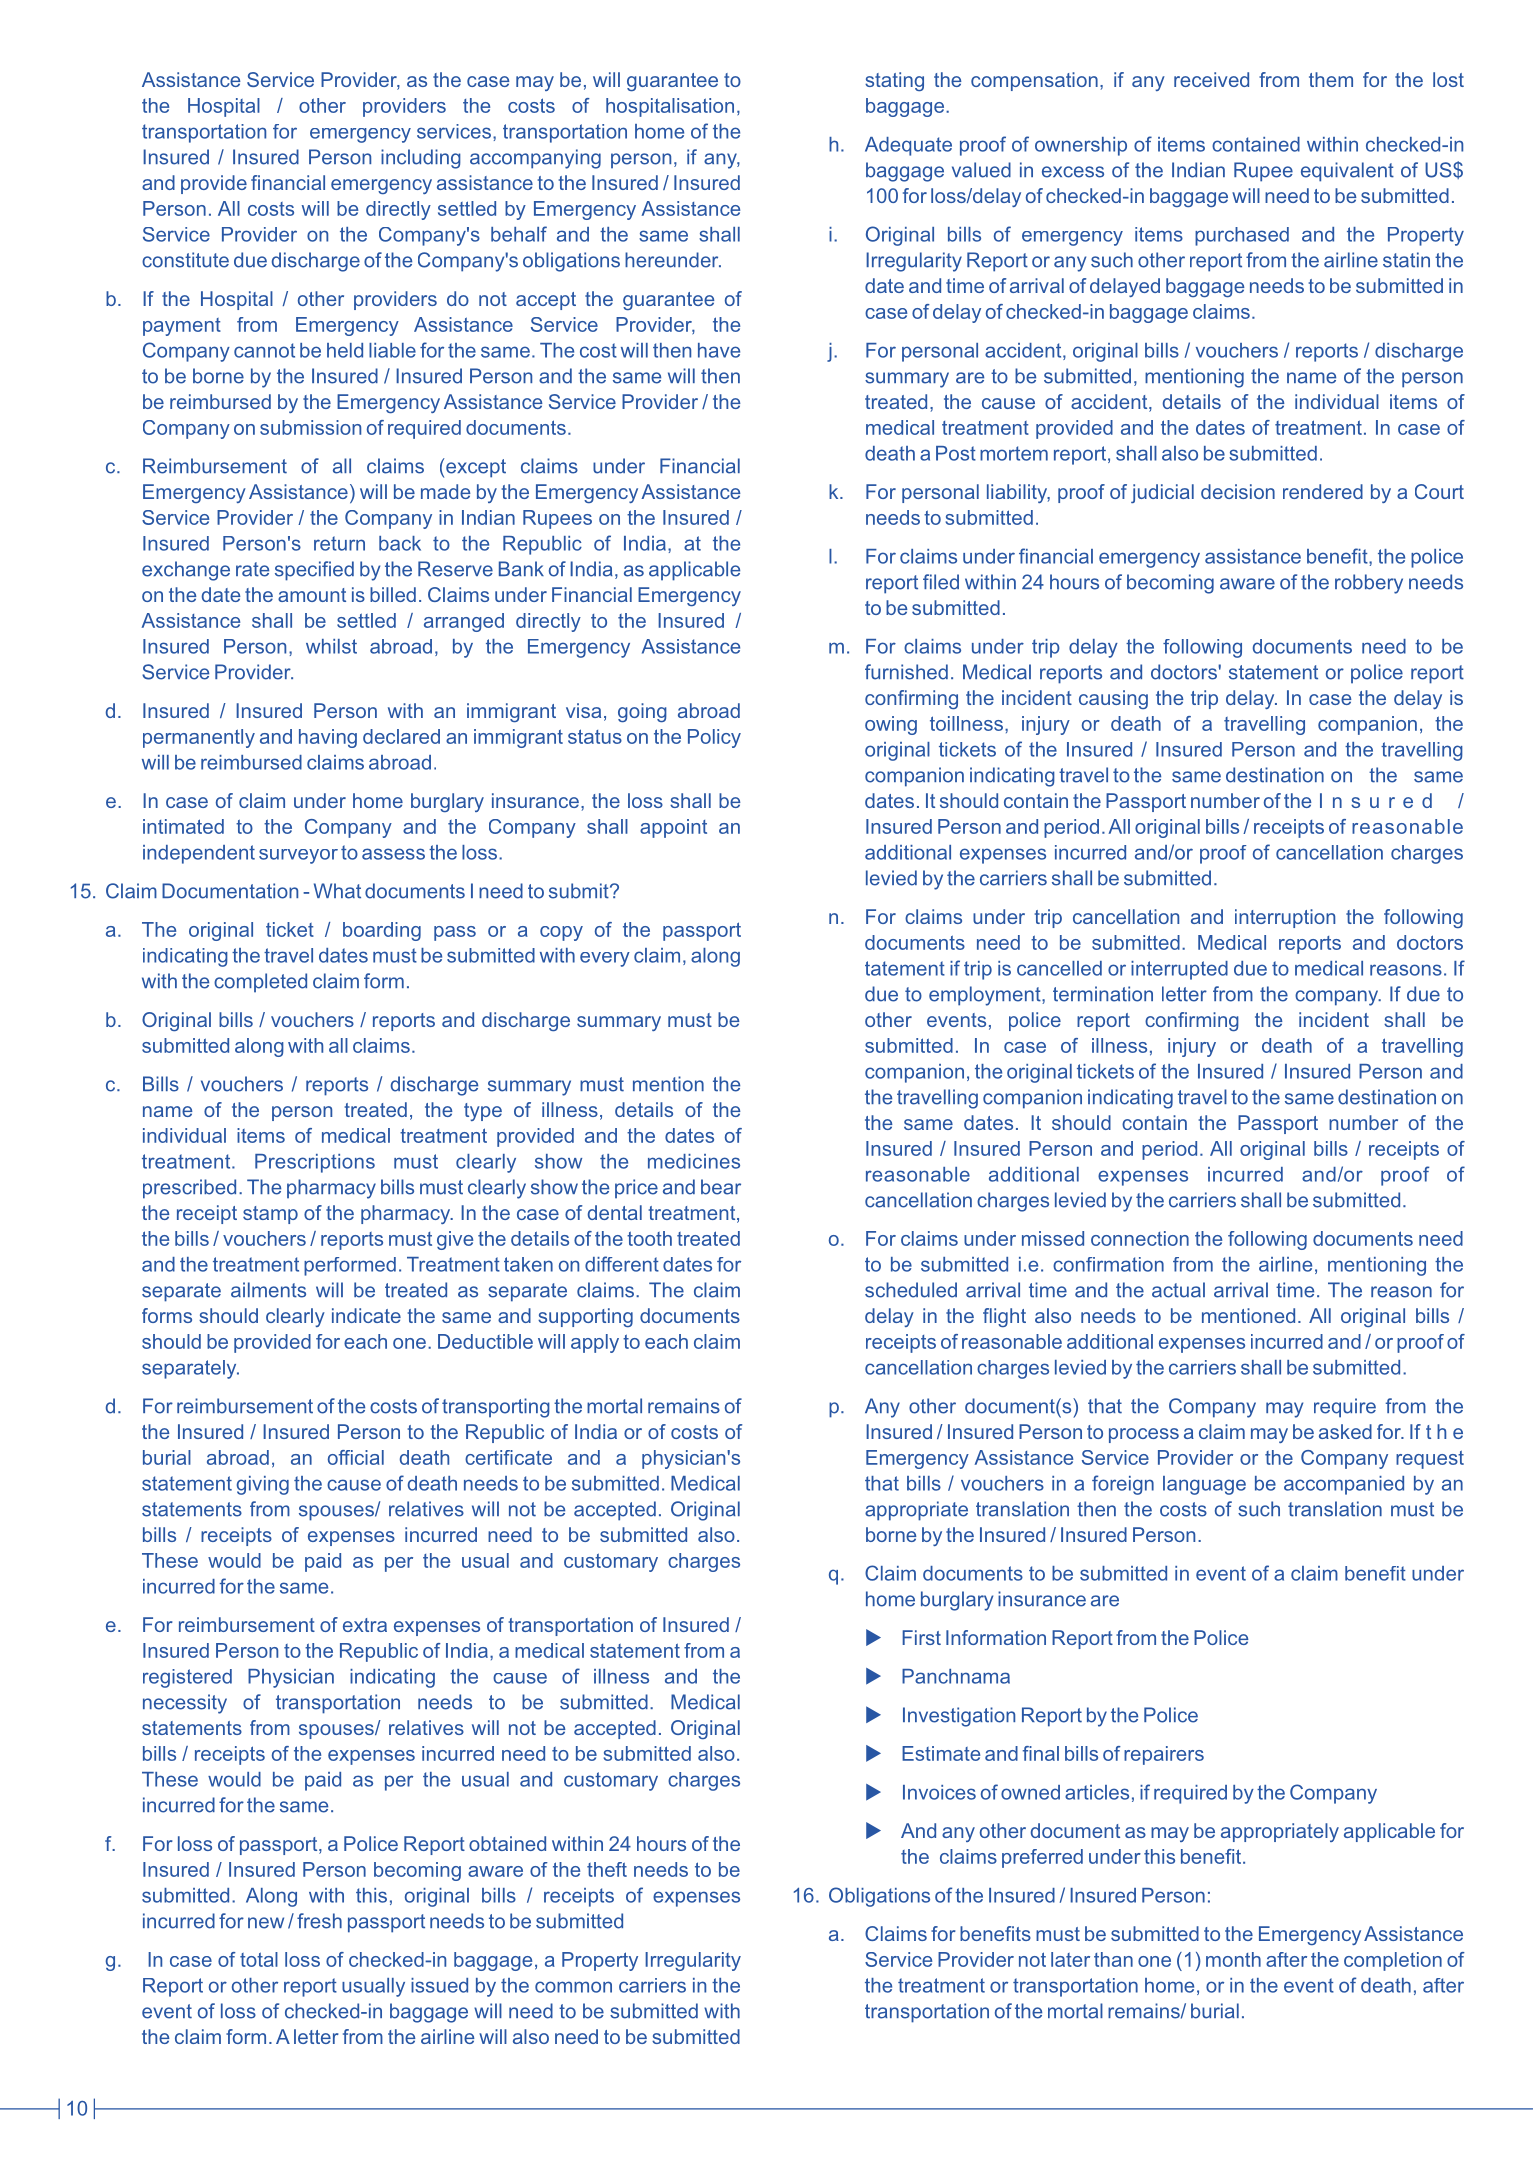  What do you see at coordinates (1233, 1959) in the page?
I see `month` at bounding box center [1233, 1959].
